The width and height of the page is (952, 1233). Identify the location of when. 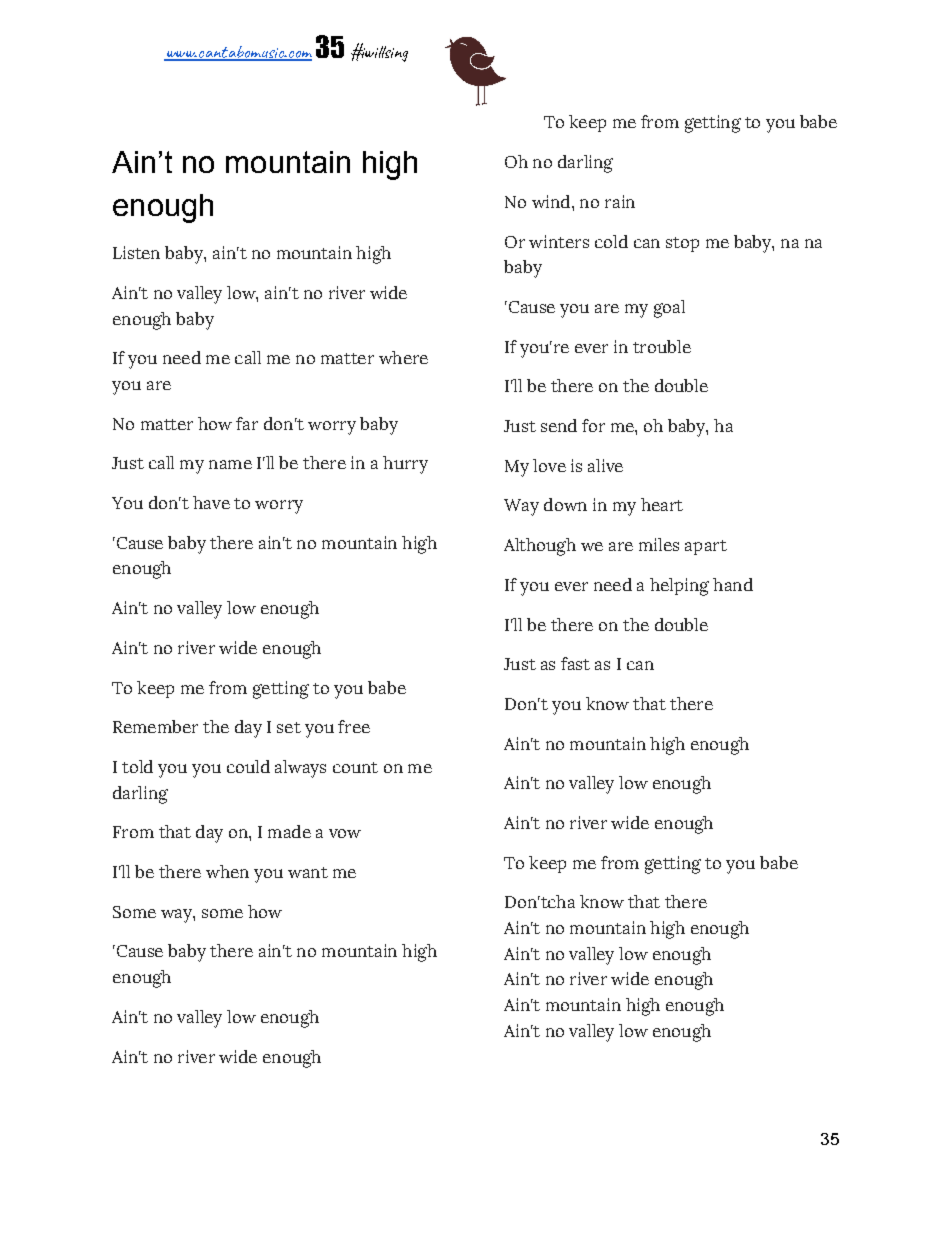
(227, 871).
